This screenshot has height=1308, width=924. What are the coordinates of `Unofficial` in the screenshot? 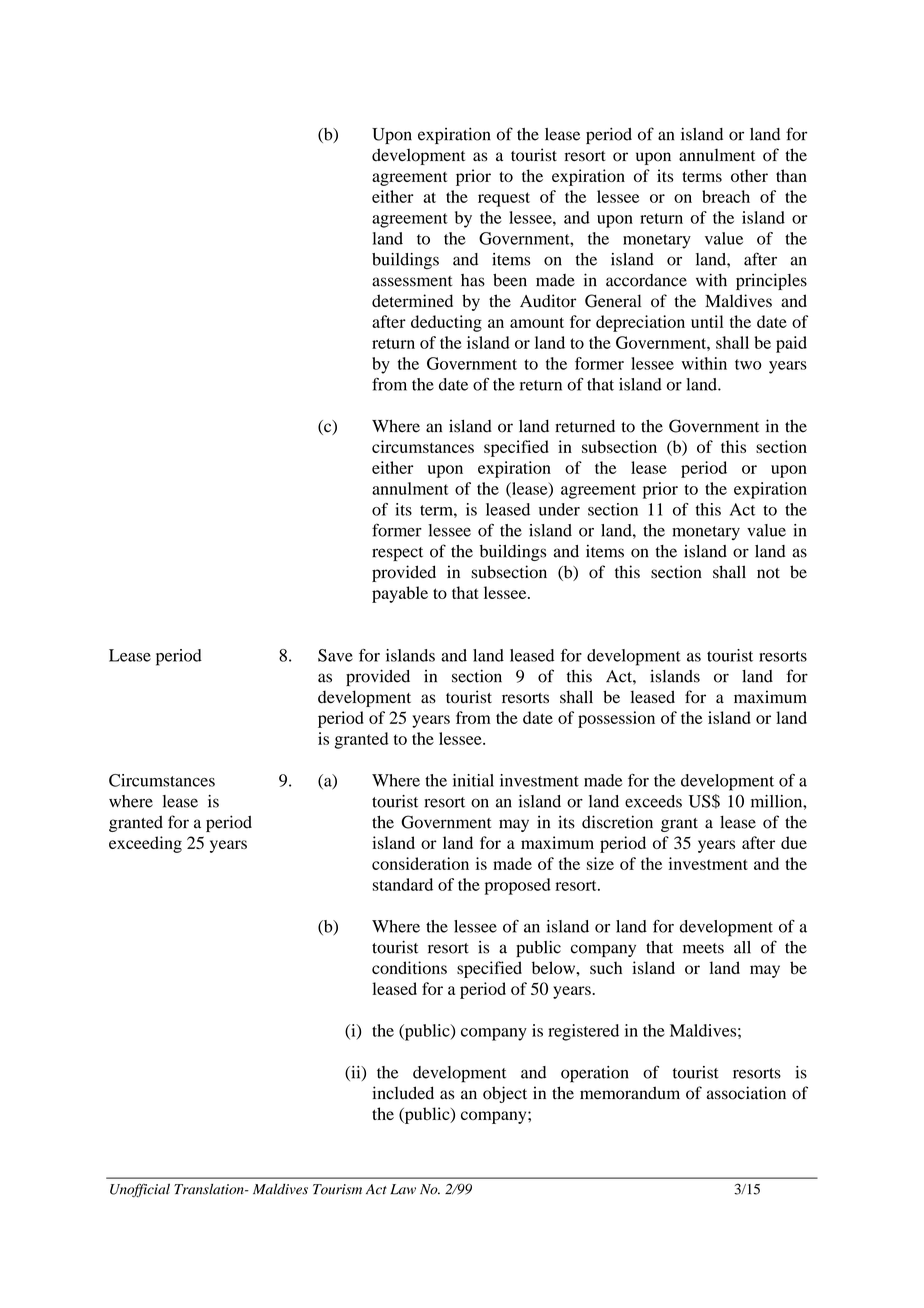 It's located at (140, 1190).
